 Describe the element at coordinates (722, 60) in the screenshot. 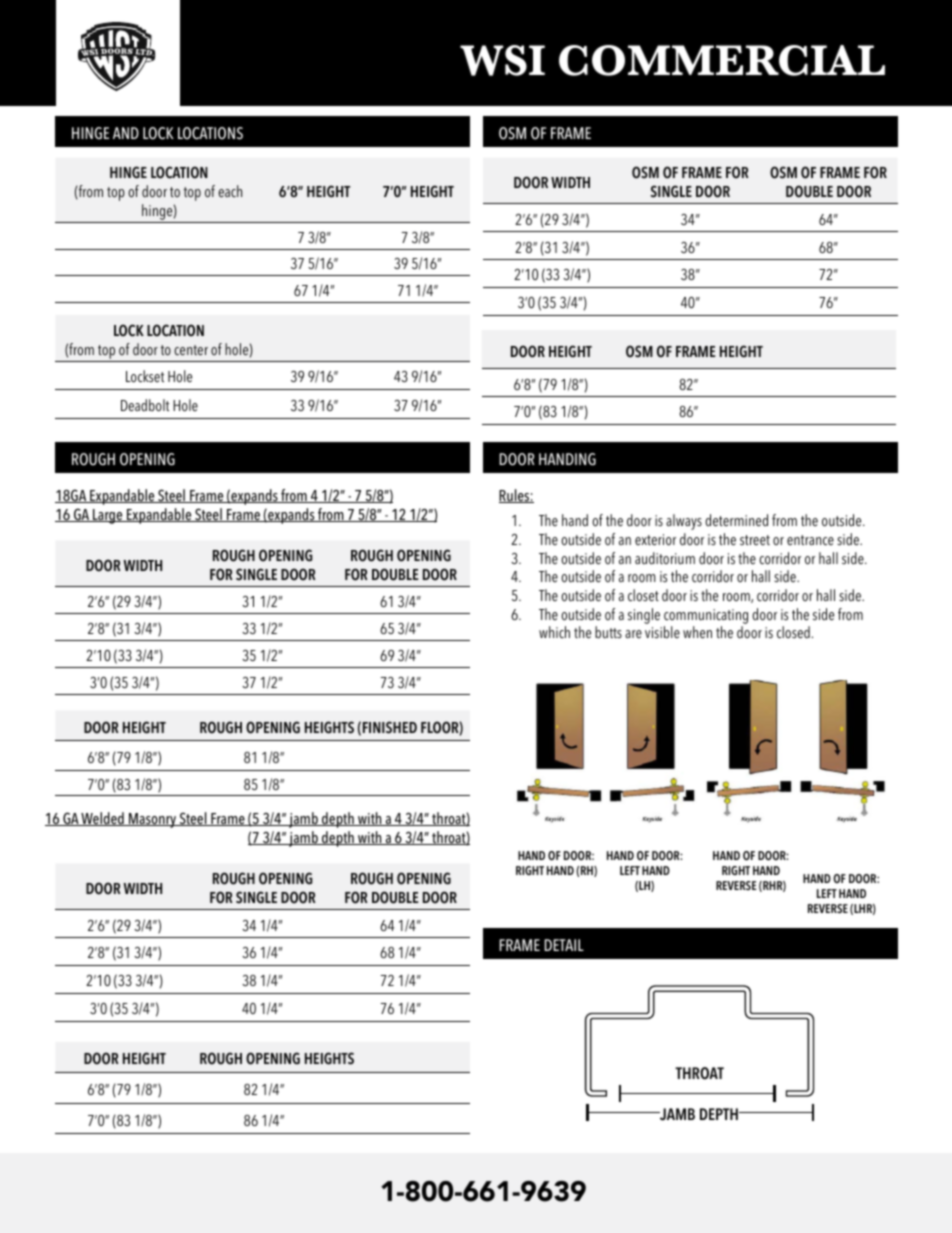

I see `COMMERCIAL` at that location.
